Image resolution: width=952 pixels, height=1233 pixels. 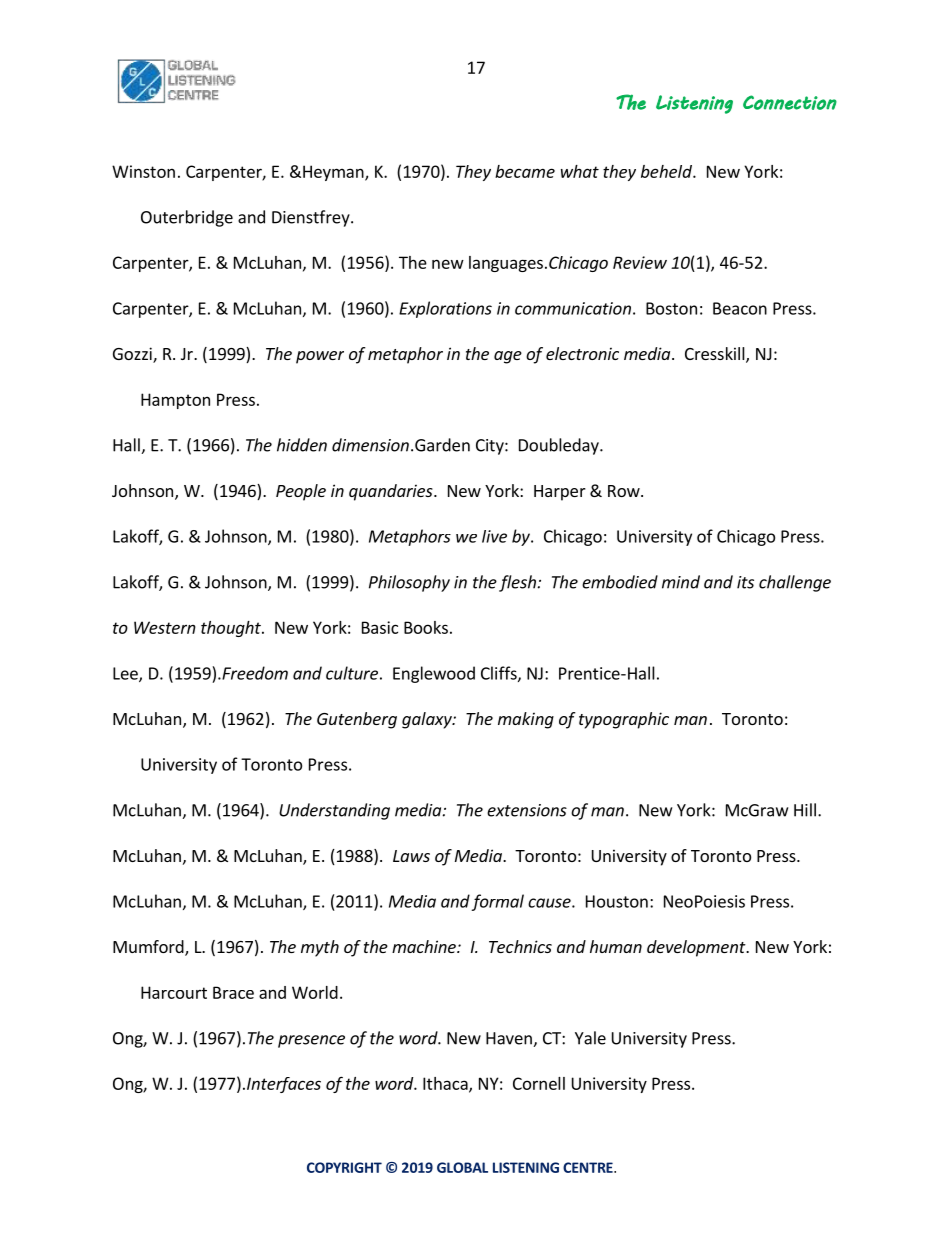 I want to click on its, so click(x=745, y=582).
